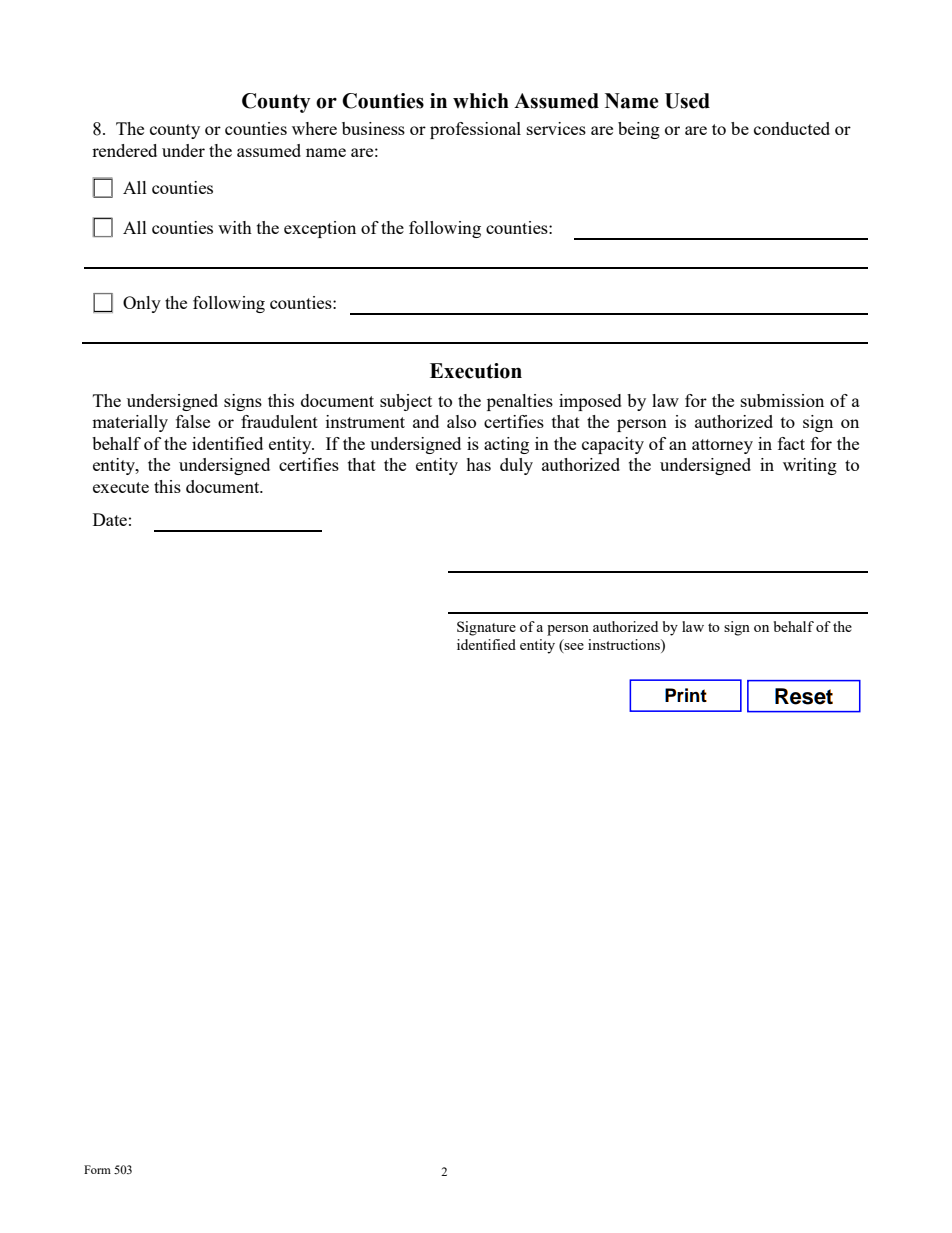  What do you see at coordinates (475, 130) in the screenshot?
I see `professional` at bounding box center [475, 130].
